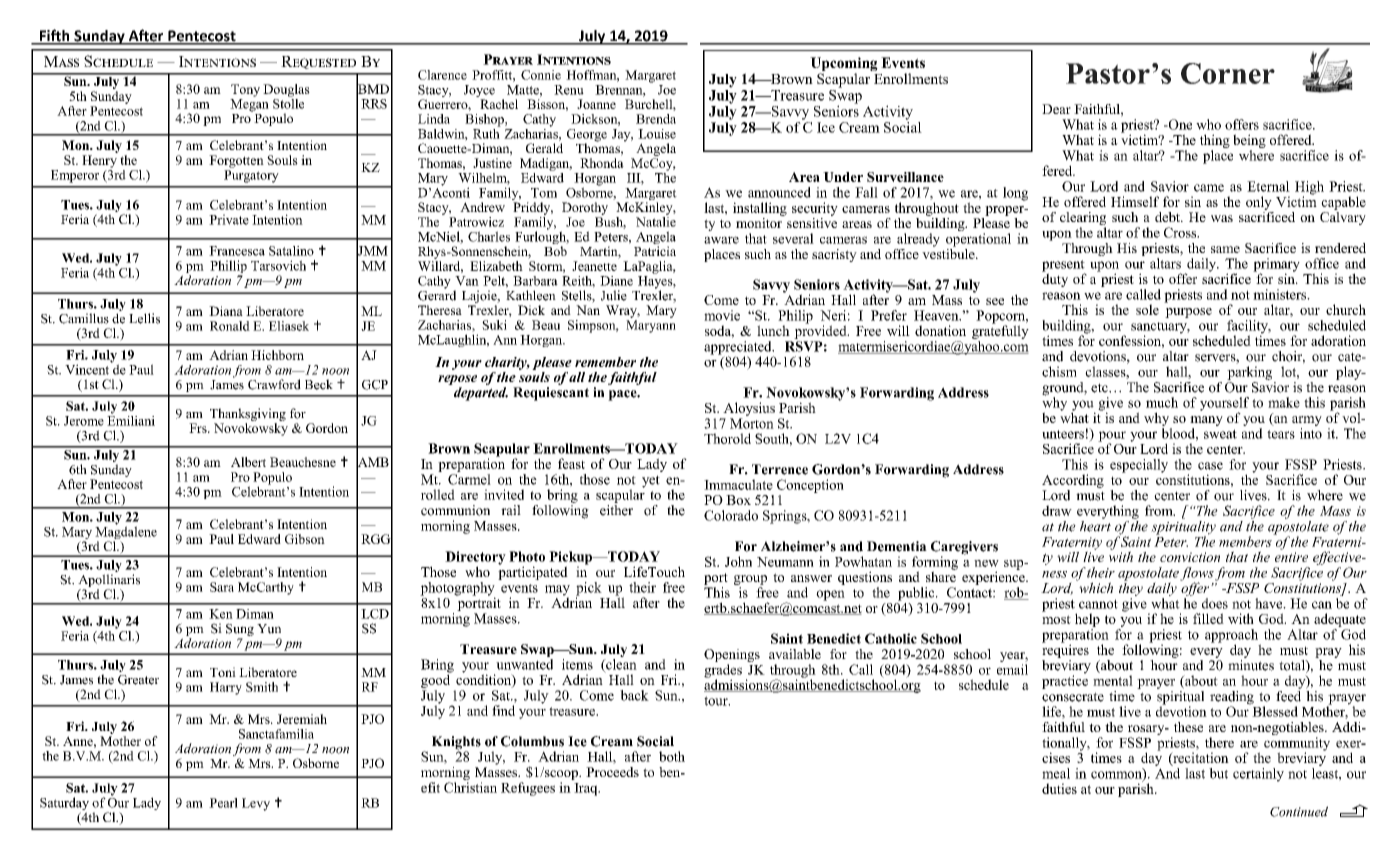 This image has width=1400, height=850. I want to click on Frs, so click(199, 428).
